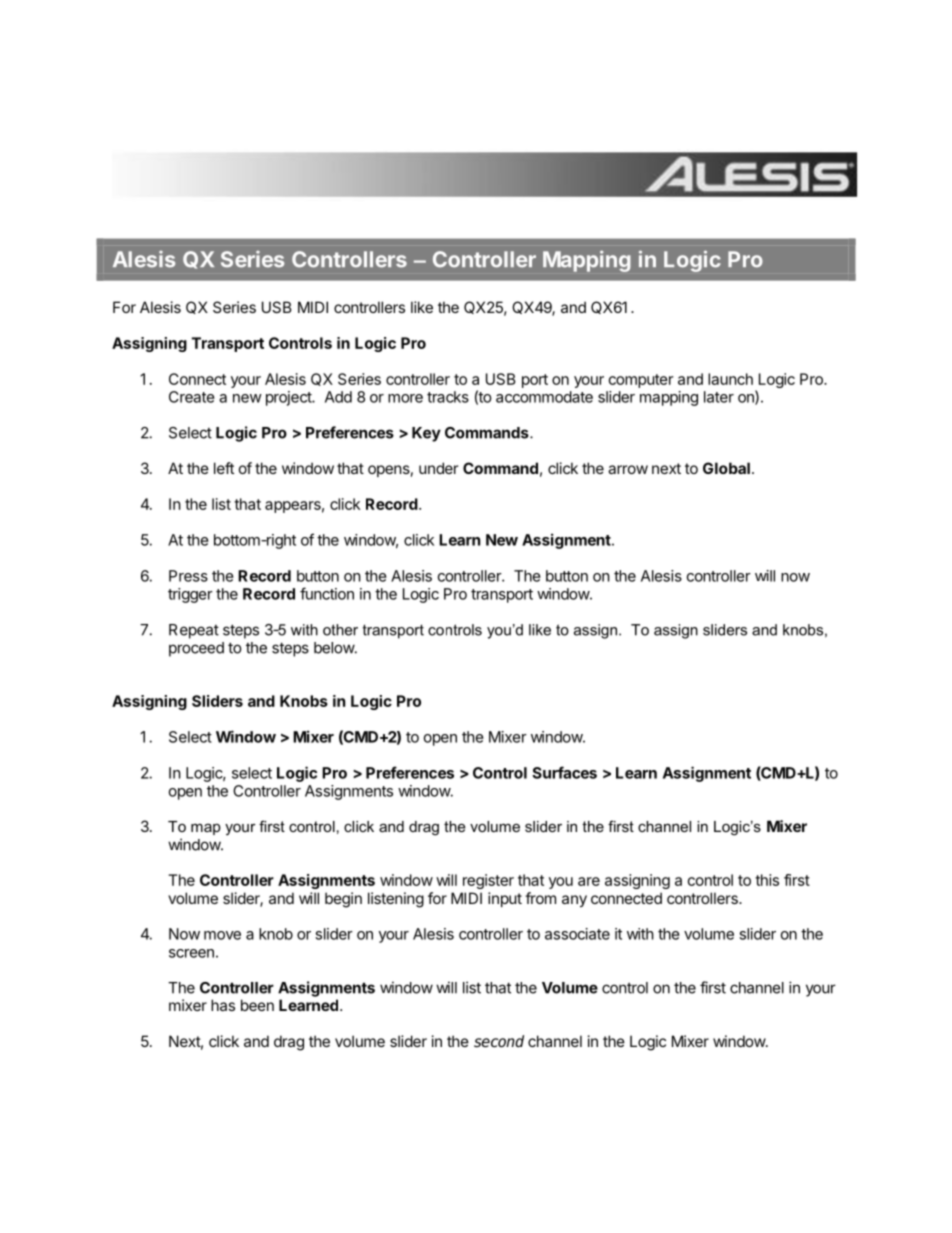 The width and height of the document is (952, 1233). What do you see at coordinates (257, 1005) in the document?
I see `been` at bounding box center [257, 1005].
